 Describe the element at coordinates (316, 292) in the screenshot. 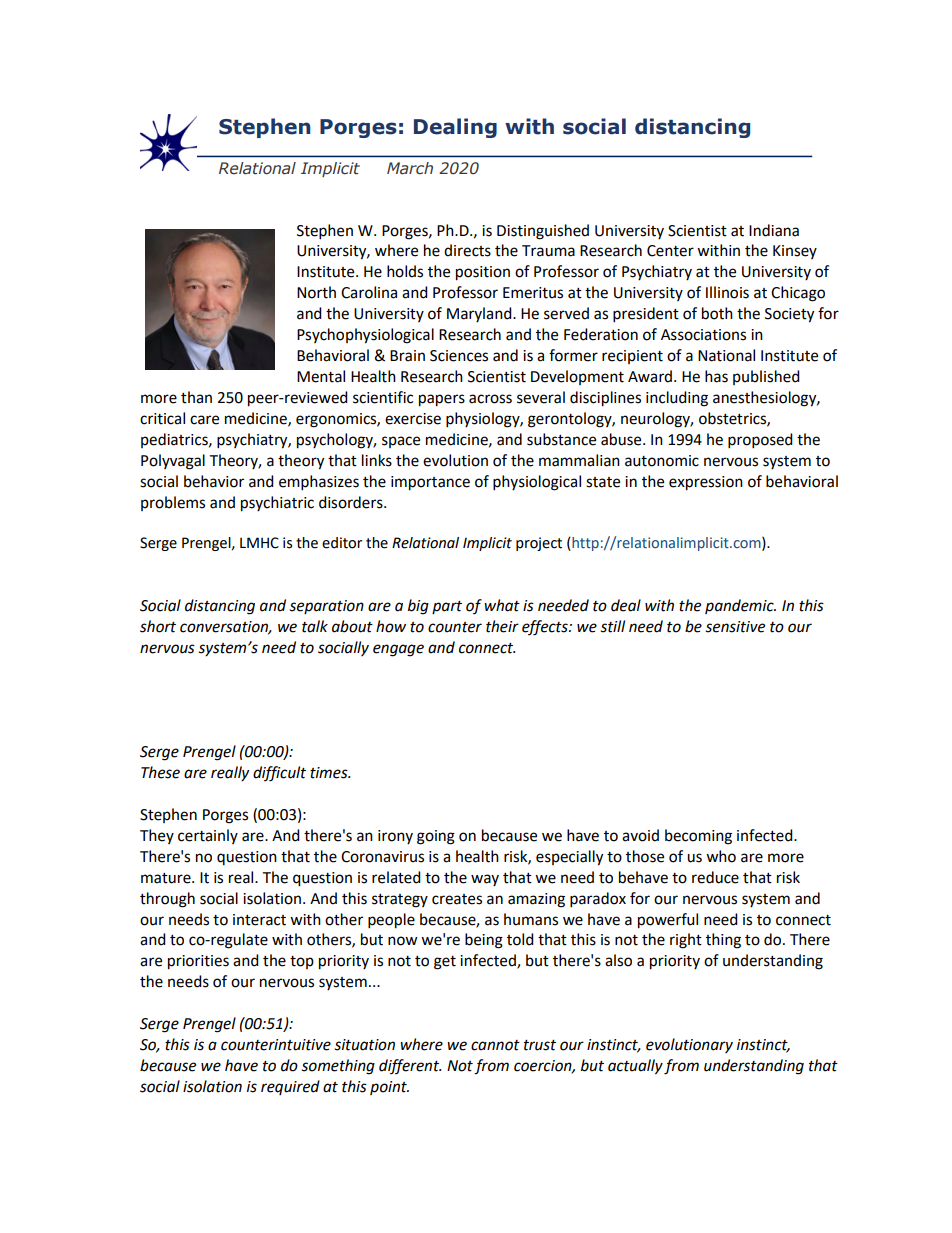

I see `North` at that location.
